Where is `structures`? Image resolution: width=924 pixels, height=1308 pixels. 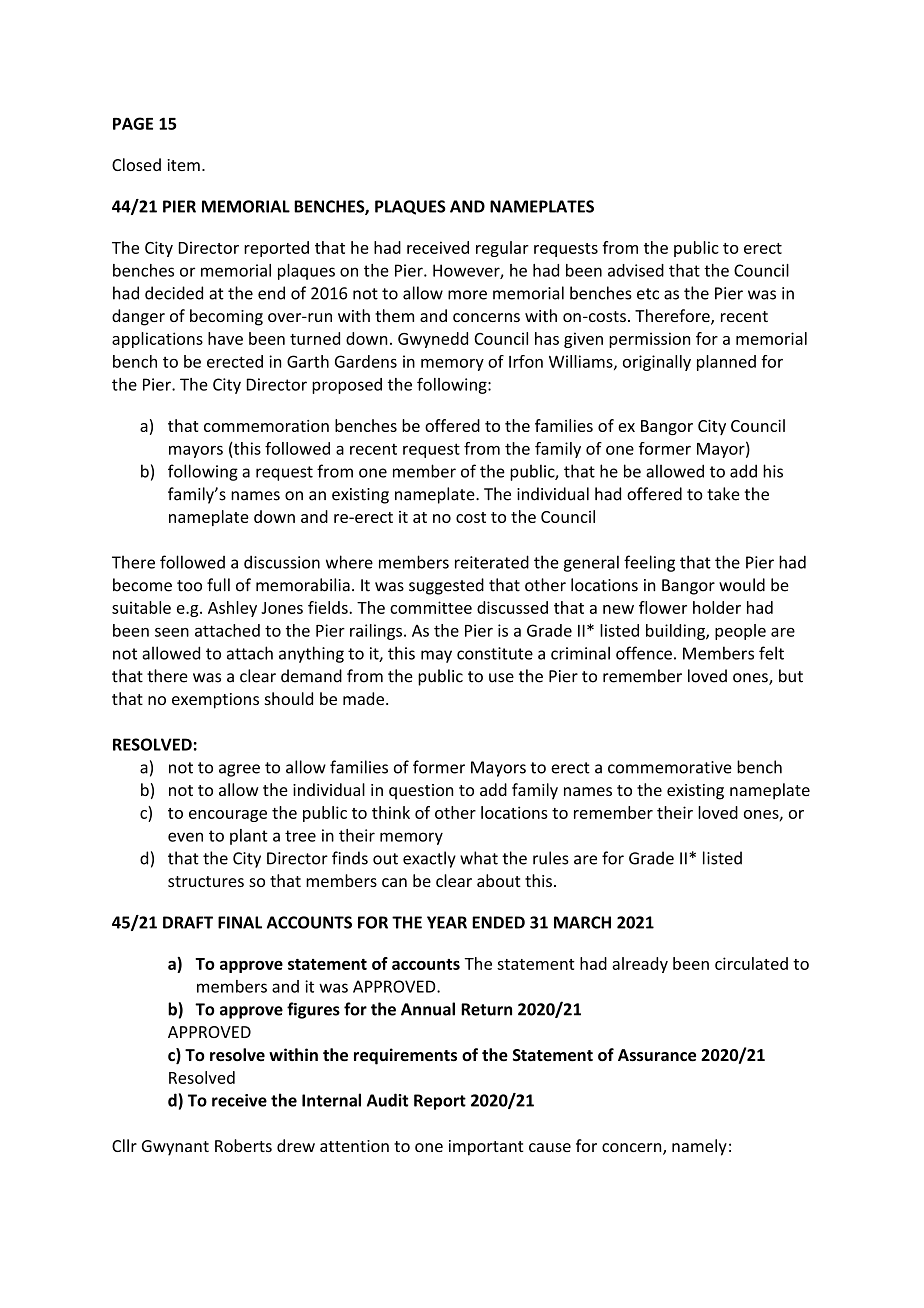 structures is located at coordinates (206, 881).
